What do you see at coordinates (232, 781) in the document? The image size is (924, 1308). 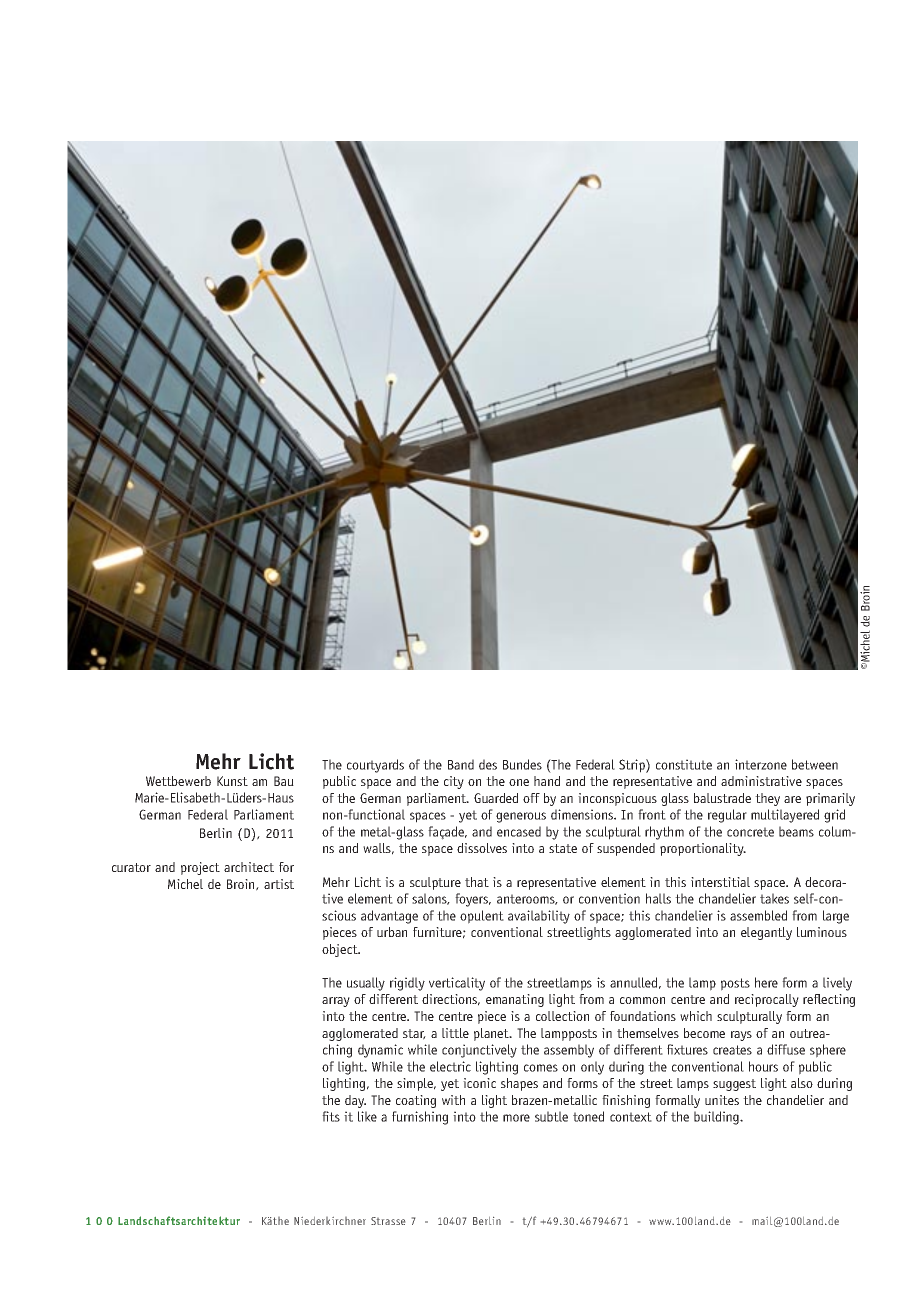 I see `Kunst` at bounding box center [232, 781].
